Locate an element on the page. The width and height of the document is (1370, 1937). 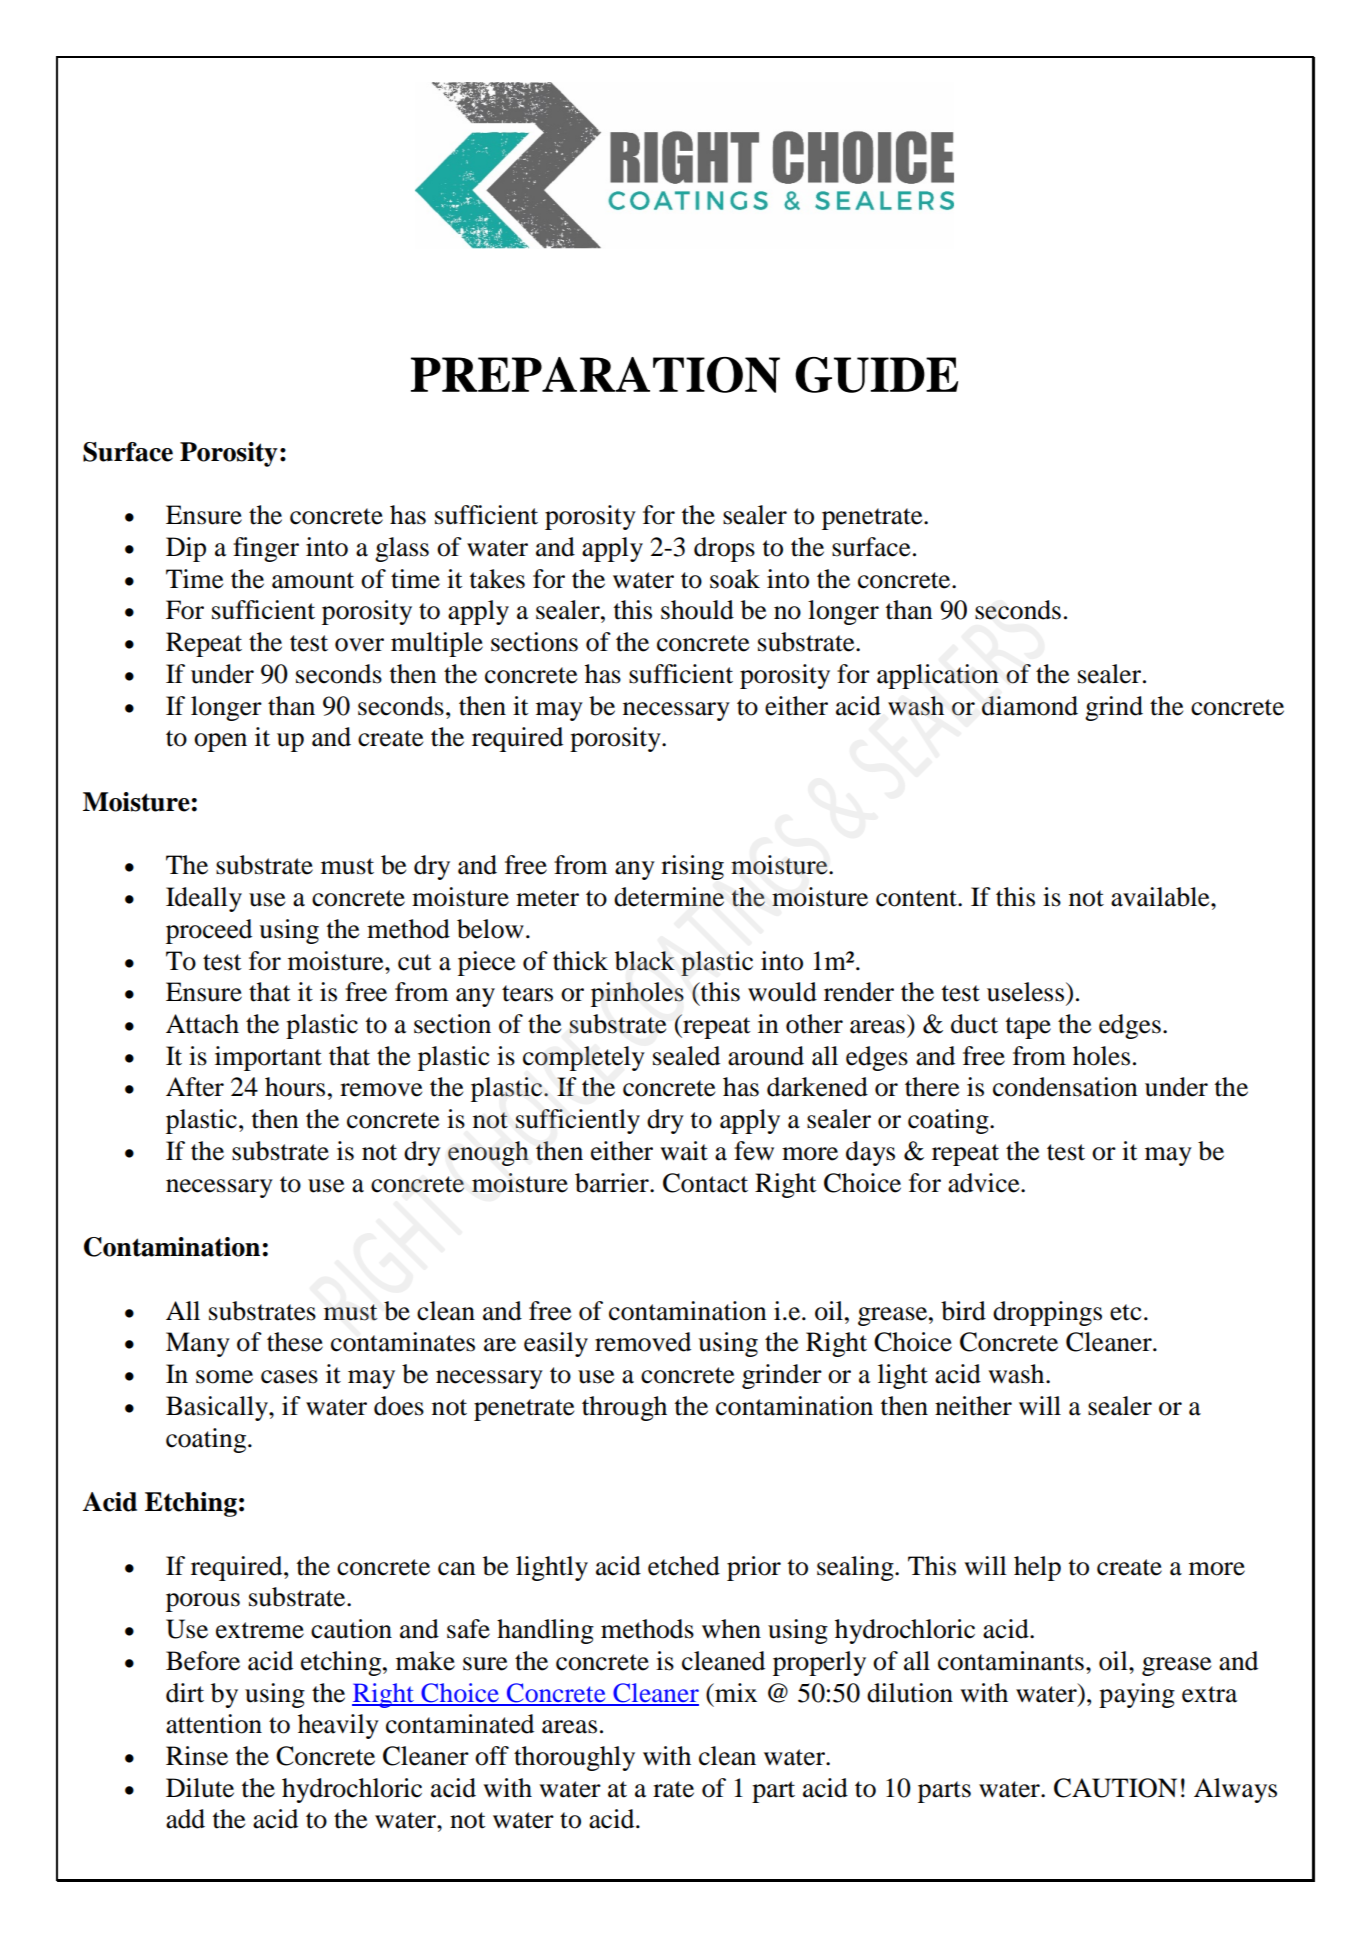
application is located at coordinates (938, 676).
